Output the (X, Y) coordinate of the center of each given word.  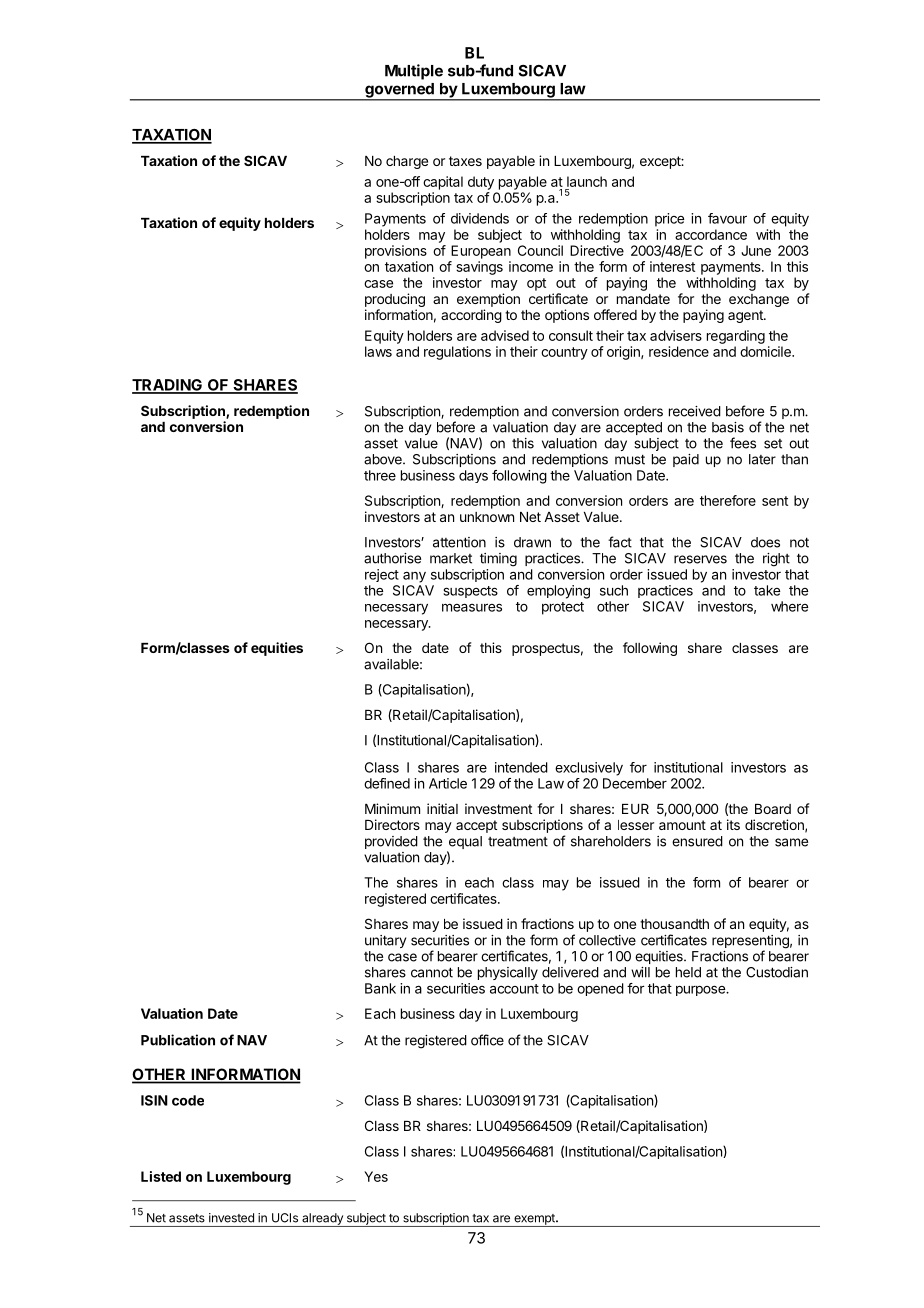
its (733, 824)
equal (465, 842)
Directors (392, 824)
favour (727, 218)
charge (407, 162)
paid (686, 460)
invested (231, 1218)
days (473, 476)
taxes (465, 161)
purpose (701, 990)
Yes (376, 1176)
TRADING (168, 386)
